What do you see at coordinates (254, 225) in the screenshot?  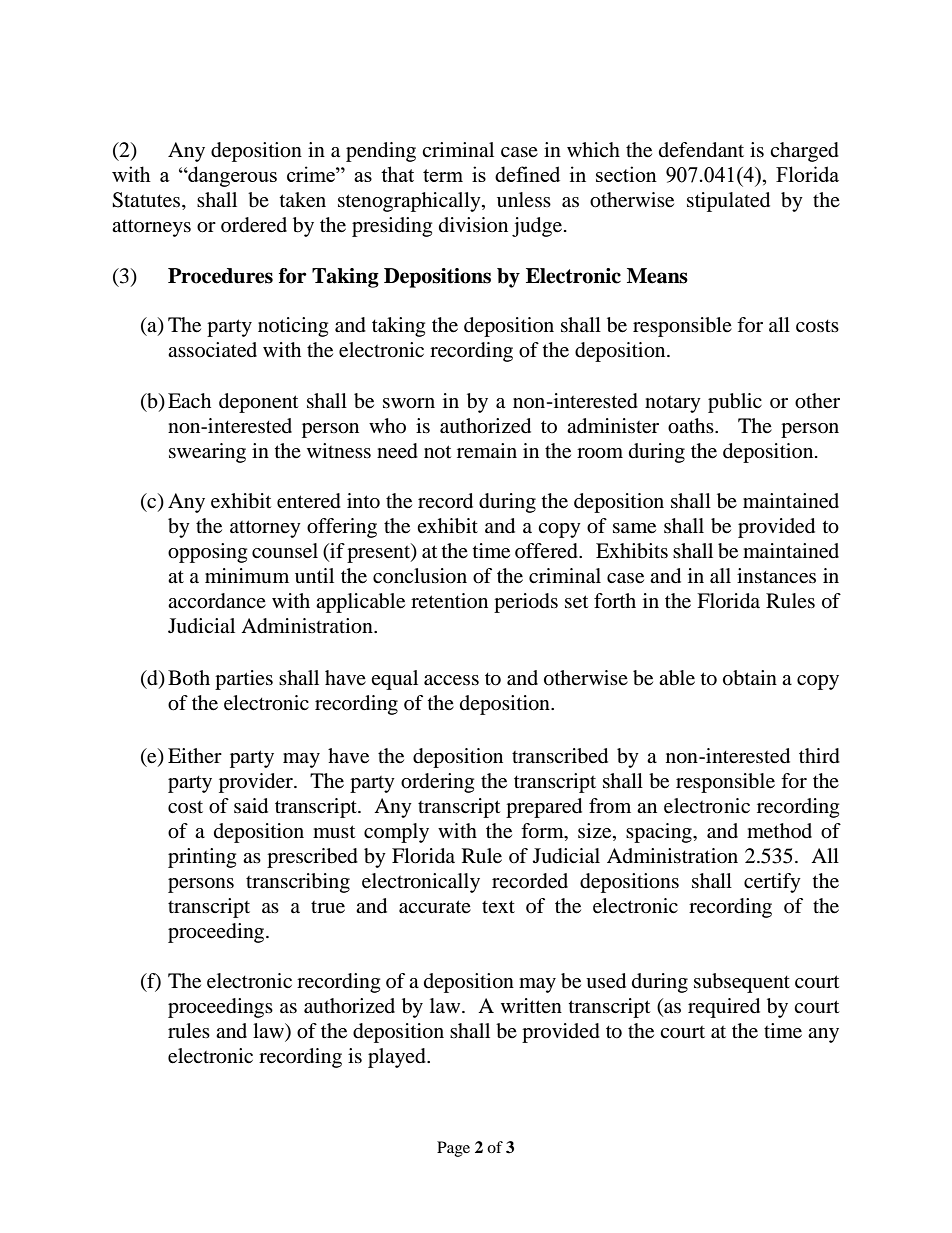 I see `ordered` at bounding box center [254, 225].
